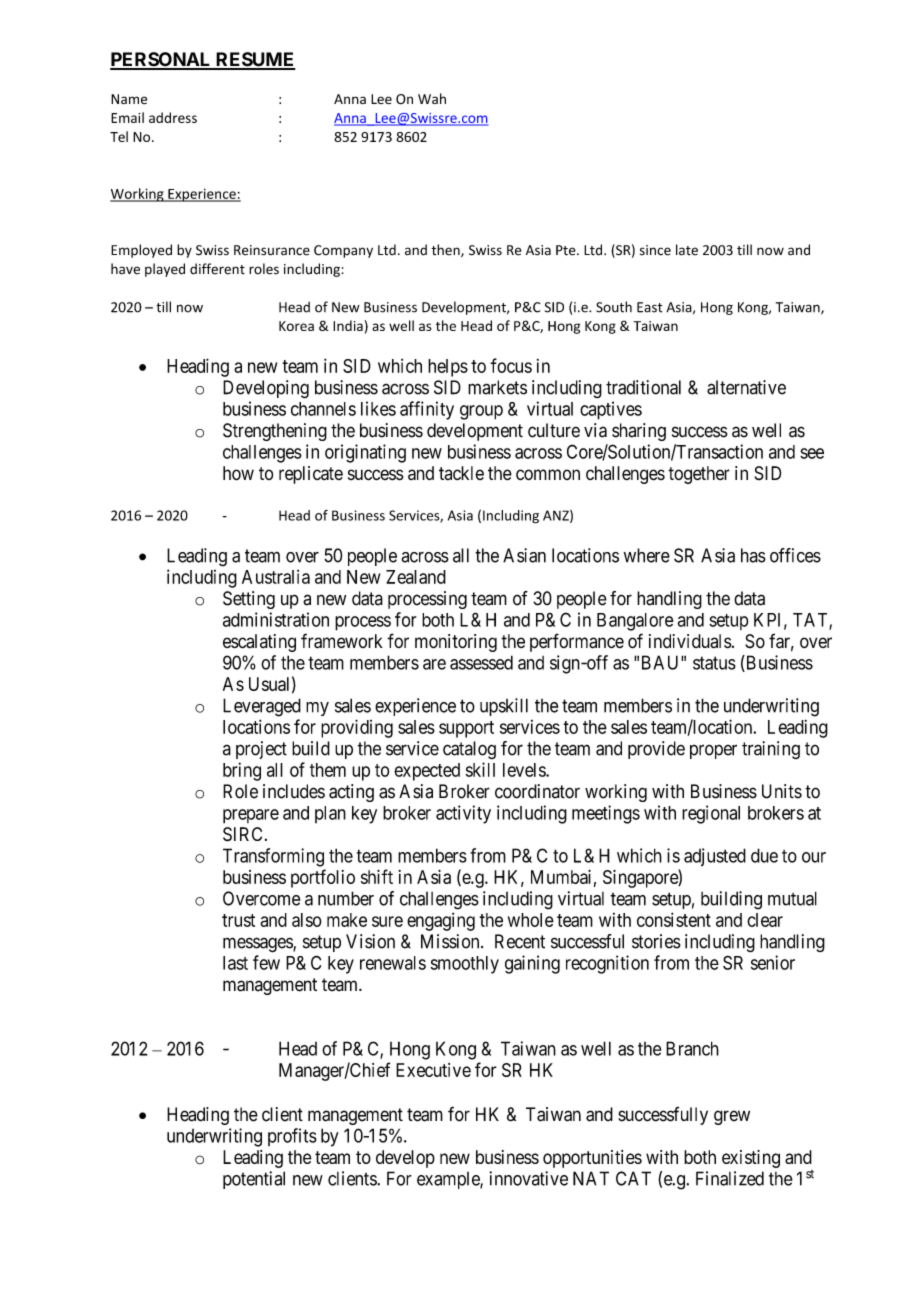 The width and height of the screenshot is (924, 1308). What do you see at coordinates (650, 307) in the screenshot?
I see `East` at bounding box center [650, 307].
